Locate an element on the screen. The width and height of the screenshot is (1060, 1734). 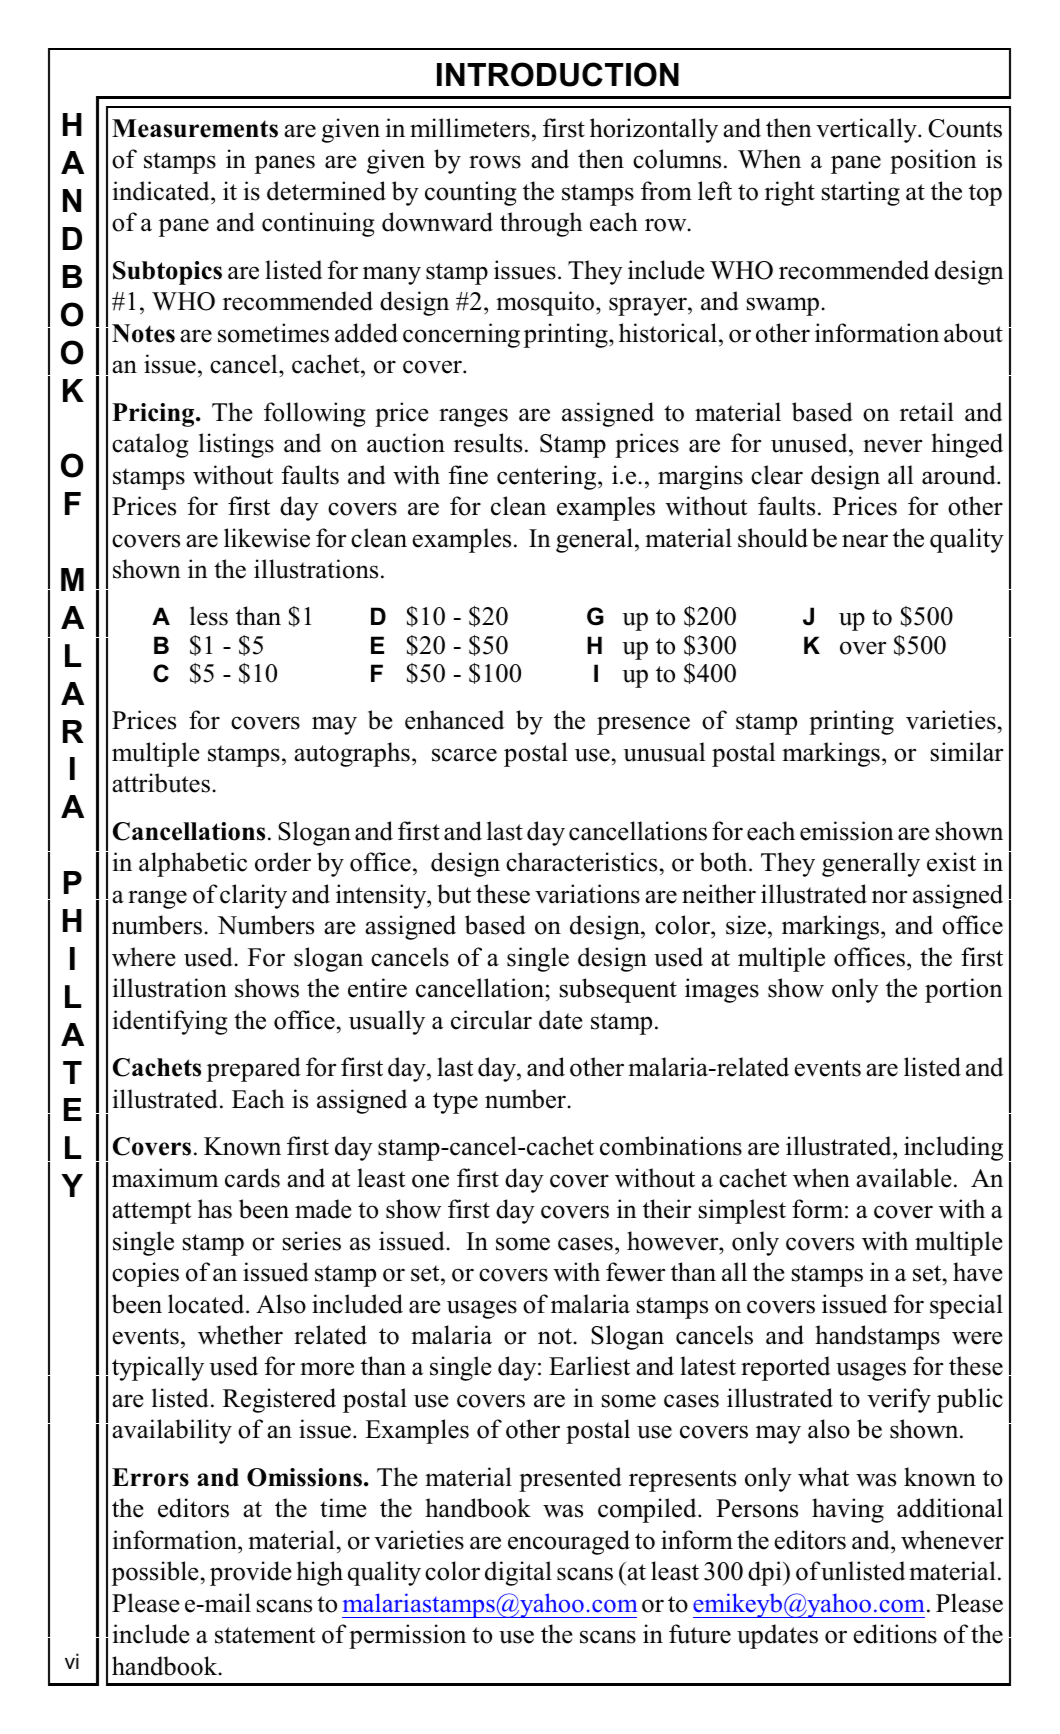
listings is located at coordinates (236, 445).
